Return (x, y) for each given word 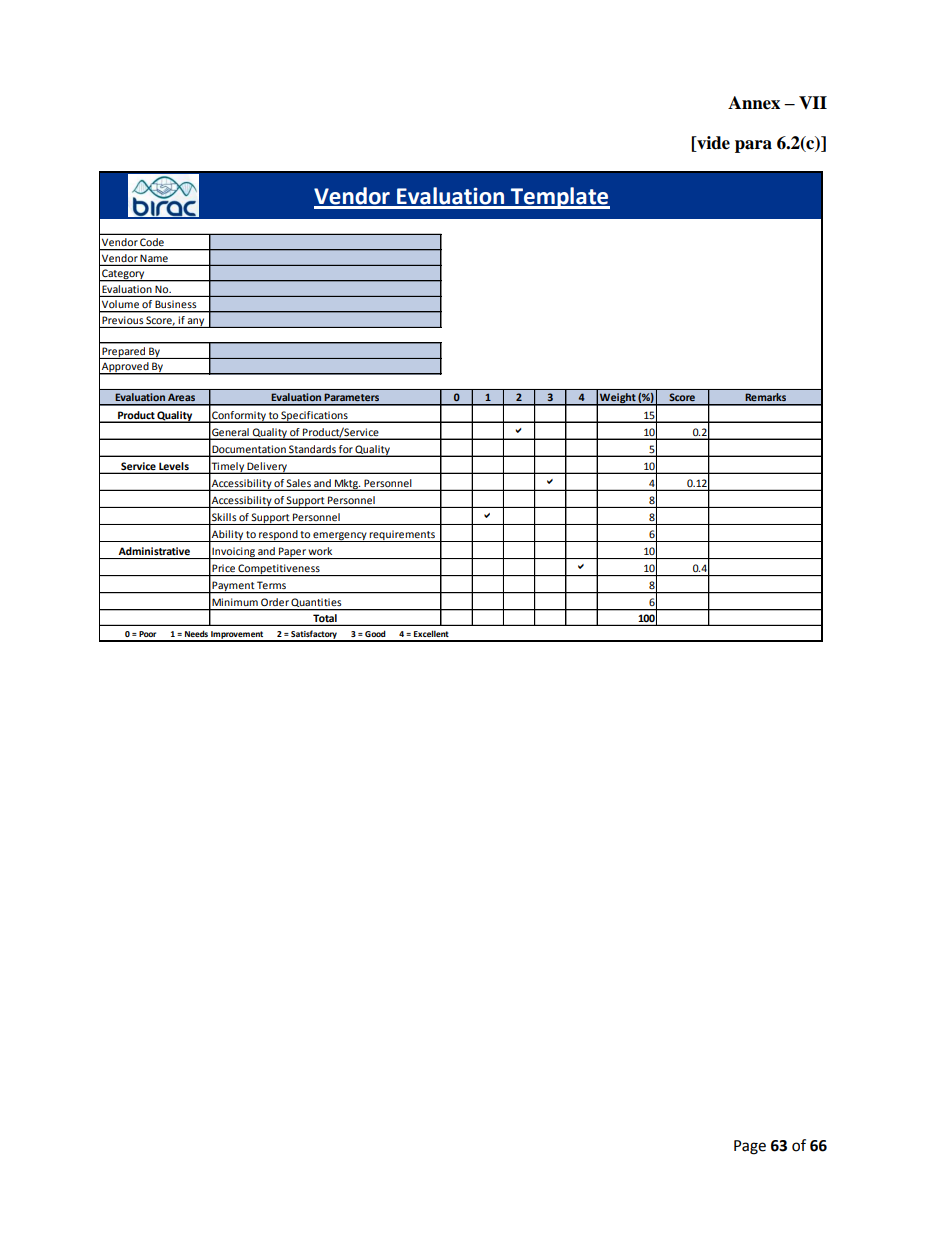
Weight (618, 399)
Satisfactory (314, 635)
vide (712, 143)
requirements (402, 536)
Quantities (317, 604)
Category (123, 275)
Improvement (237, 636)
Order (275, 602)
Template (559, 198)
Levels (174, 466)
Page (750, 1147)
